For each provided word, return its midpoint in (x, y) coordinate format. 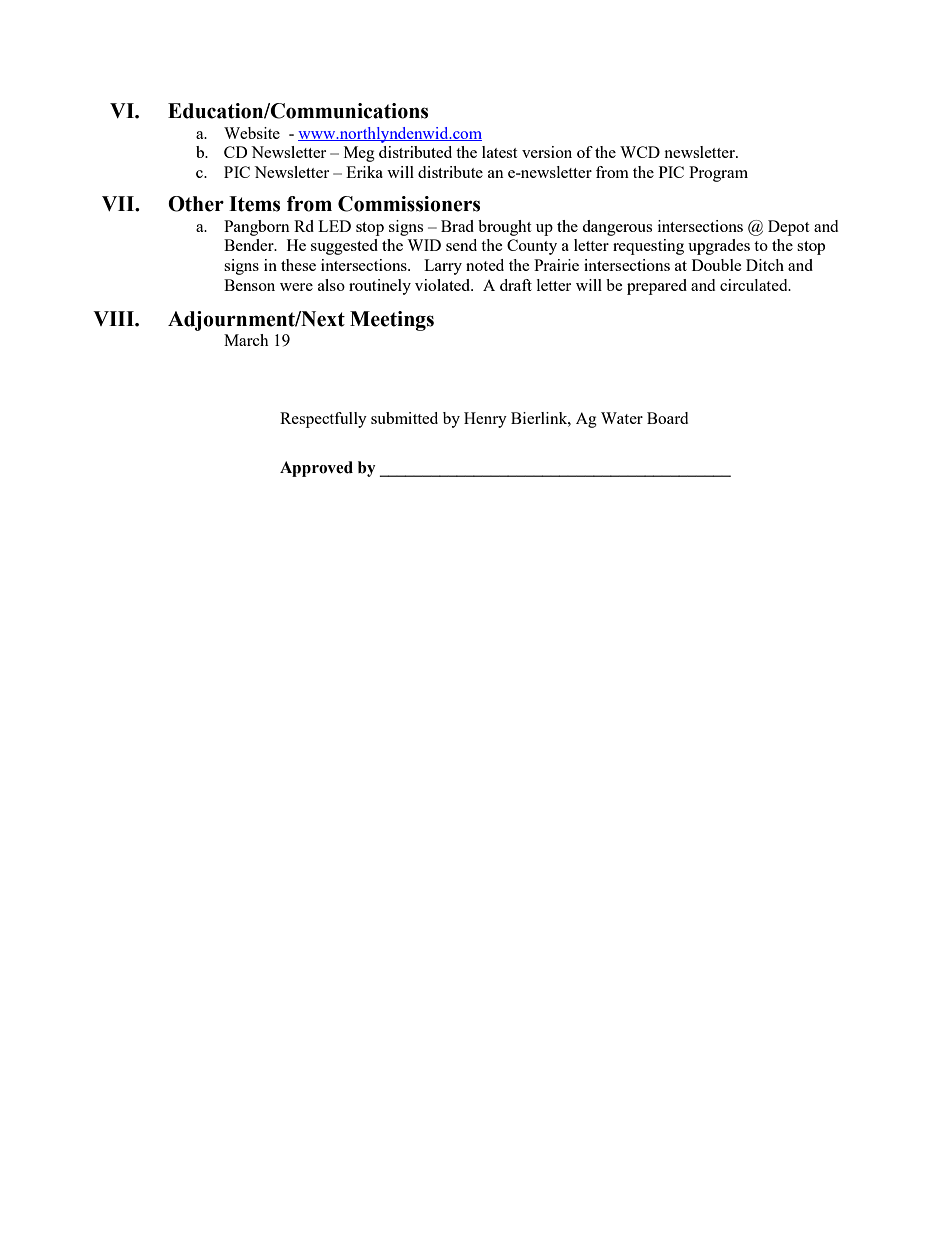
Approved (316, 469)
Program (718, 174)
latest (499, 152)
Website (252, 133)
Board (667, 418)
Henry (485, 420)
